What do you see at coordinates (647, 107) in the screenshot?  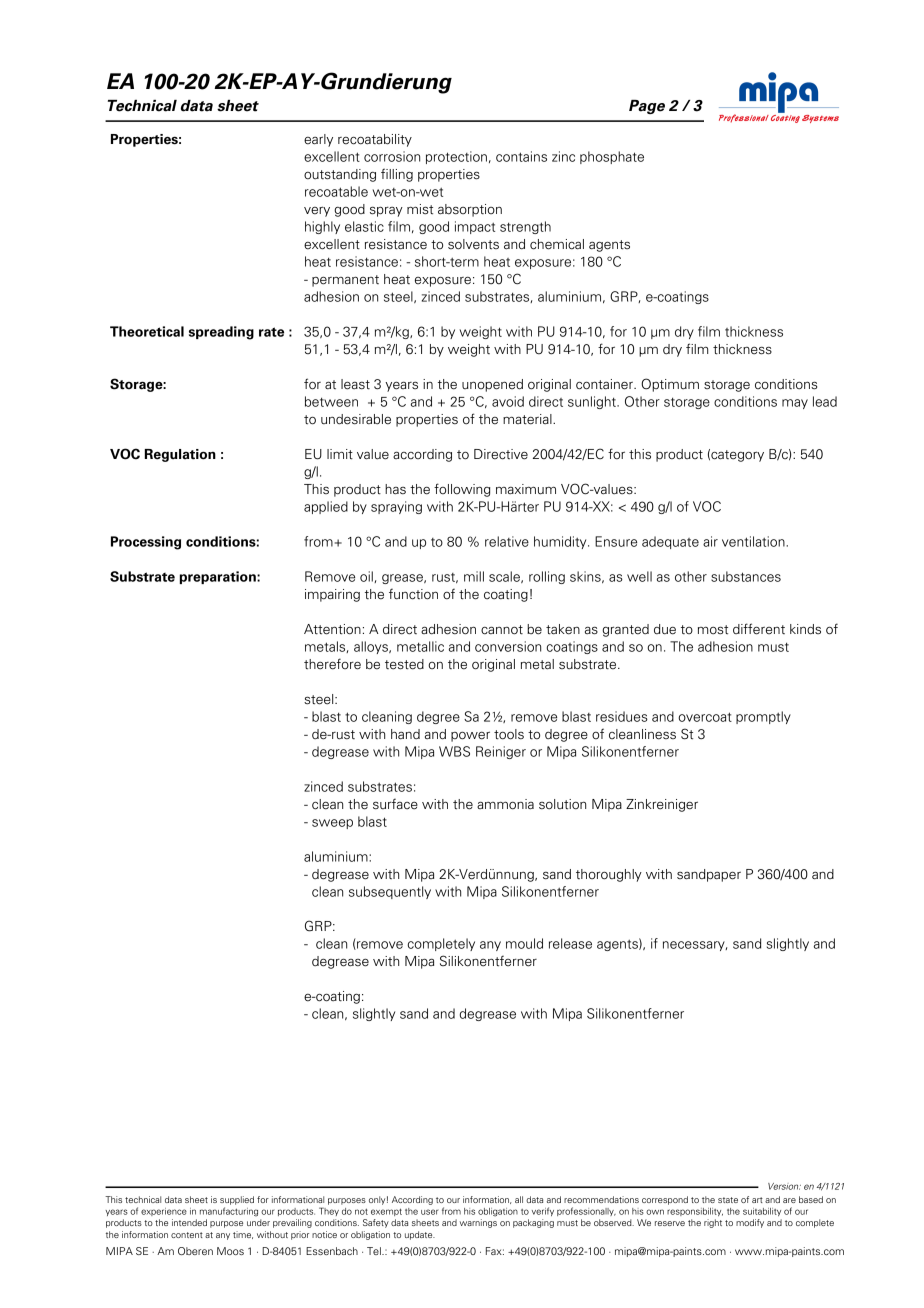 I see `Page` at bounding box center [647, 107].
